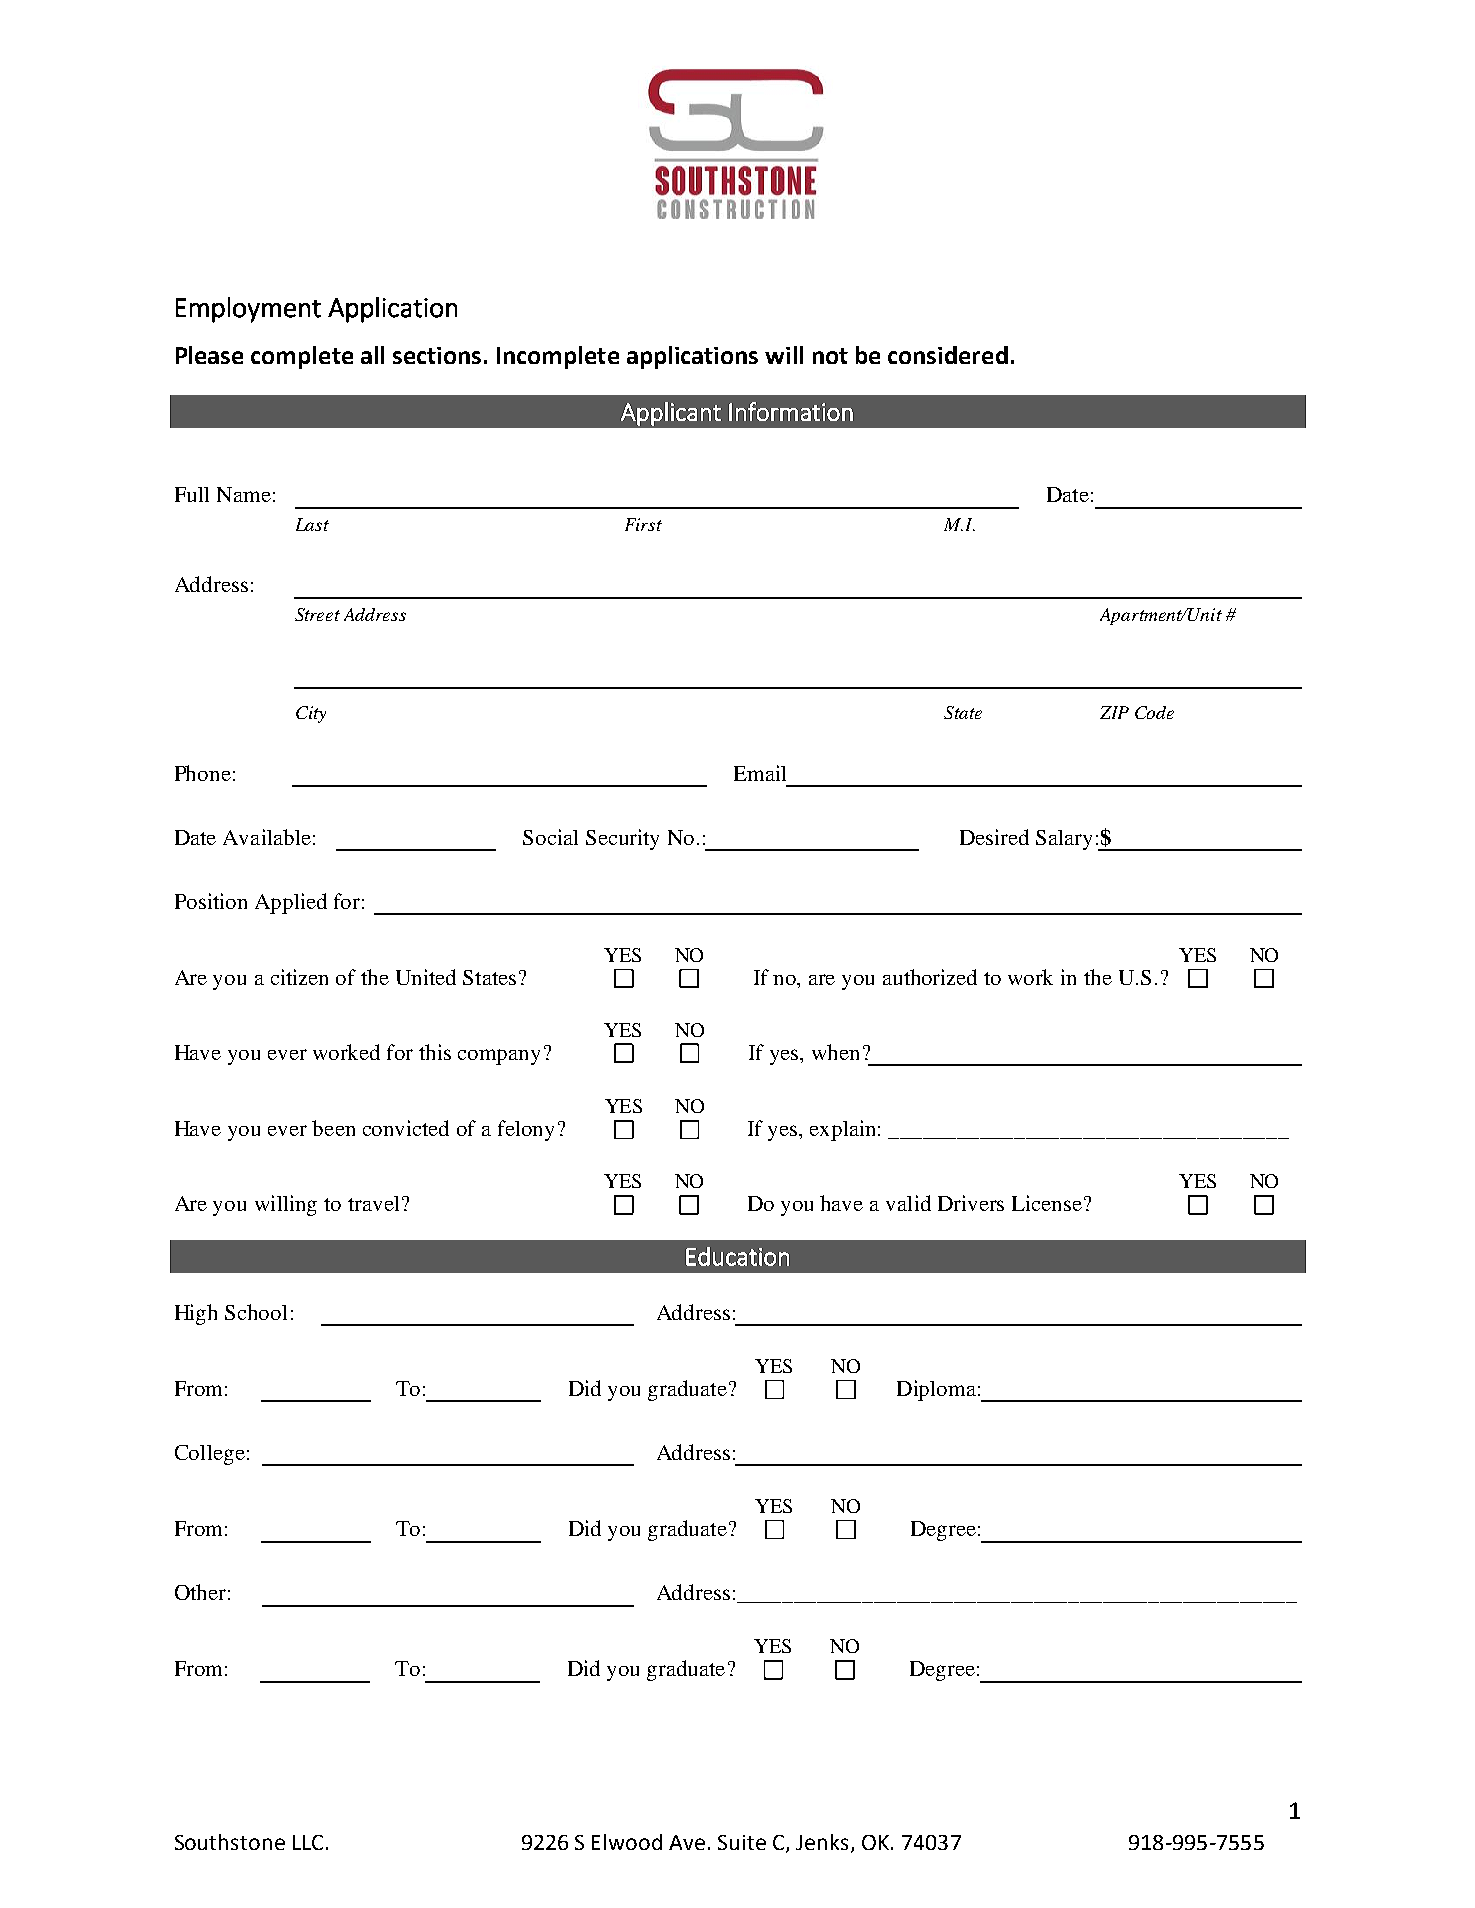 The width and height of the screenshot is (1475, 1908). I want to click on Elwood, so click(627, 1842).
